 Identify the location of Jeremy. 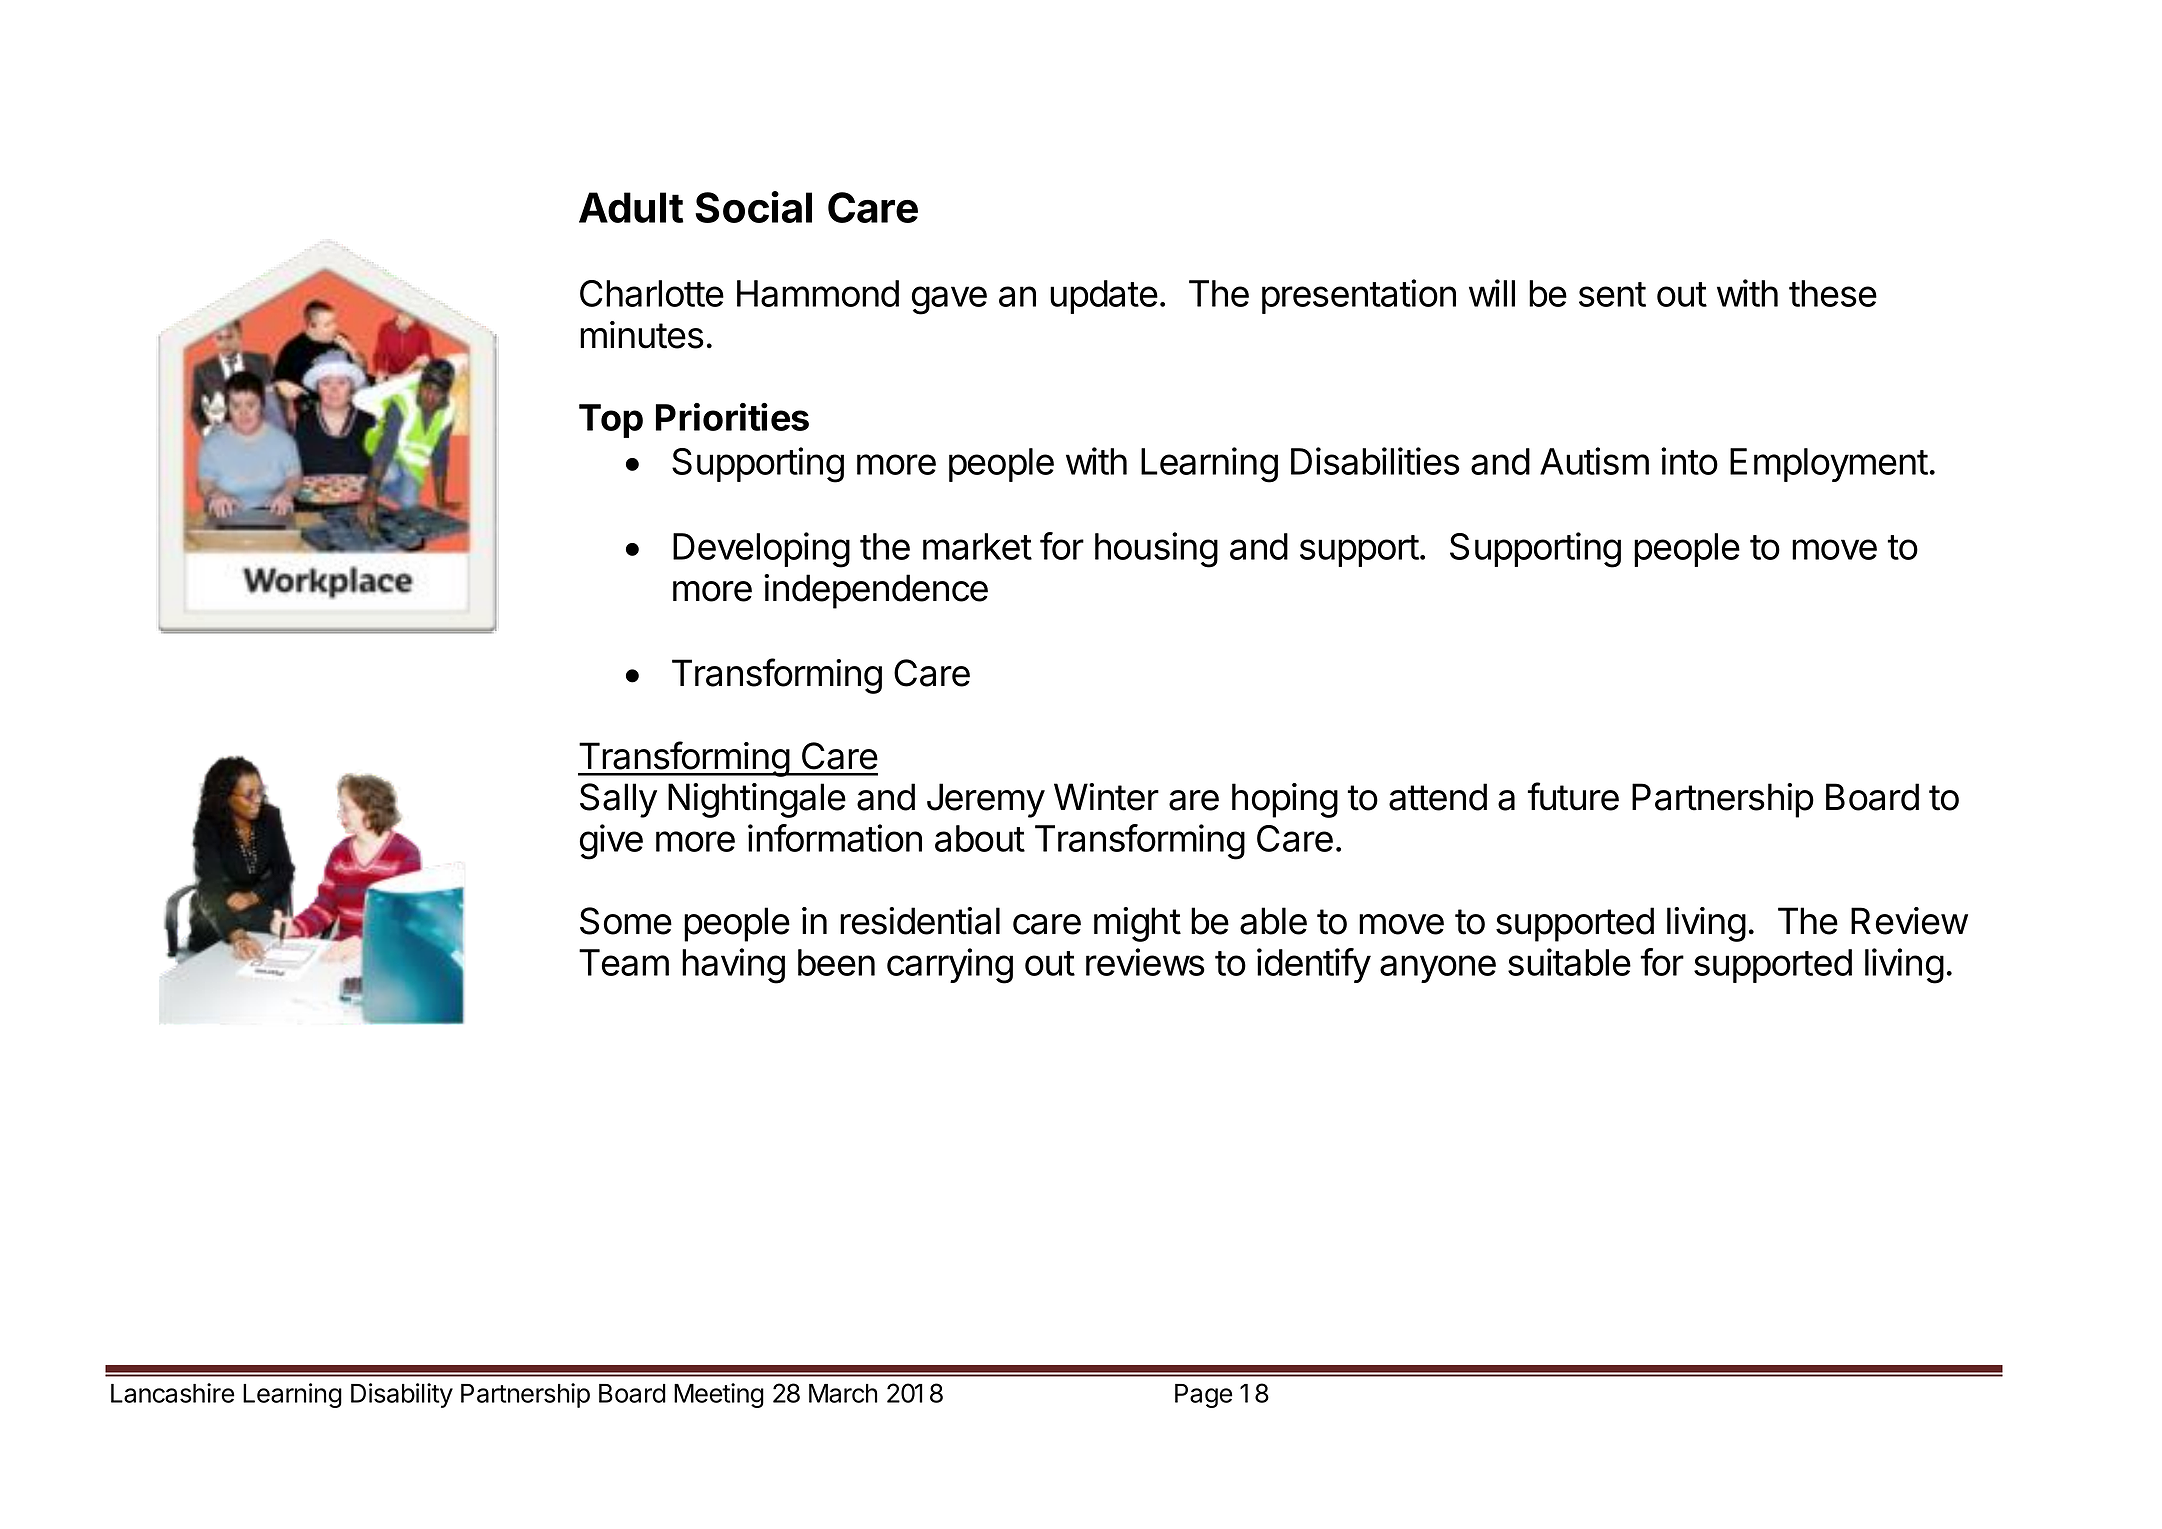
(986, 800).
